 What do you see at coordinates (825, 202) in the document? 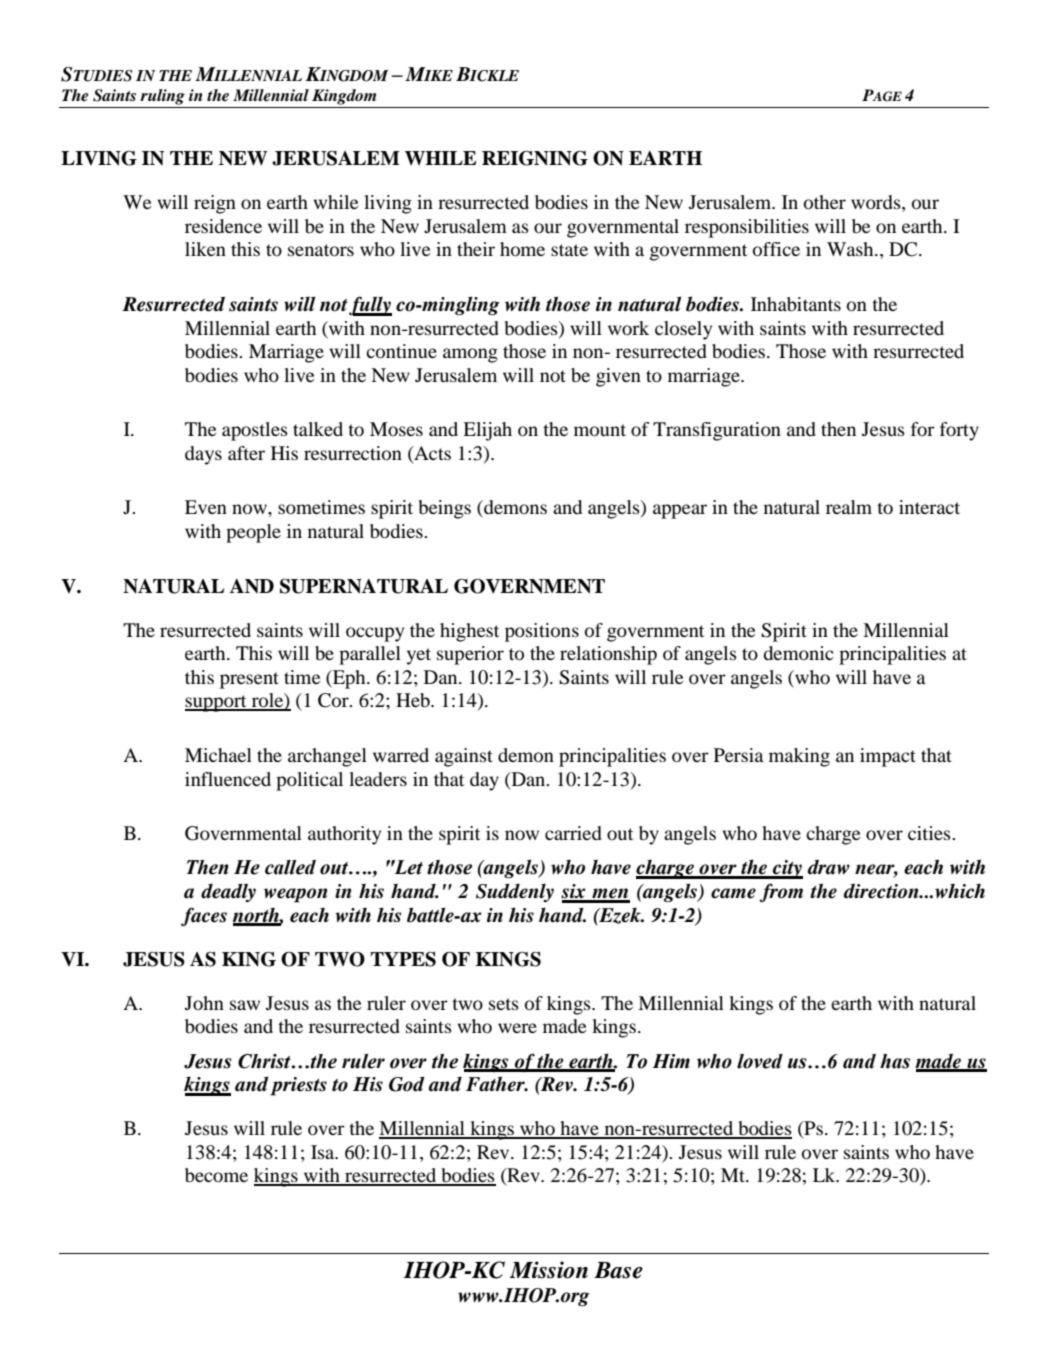
I see `other` at bounding box center [825, 202].
